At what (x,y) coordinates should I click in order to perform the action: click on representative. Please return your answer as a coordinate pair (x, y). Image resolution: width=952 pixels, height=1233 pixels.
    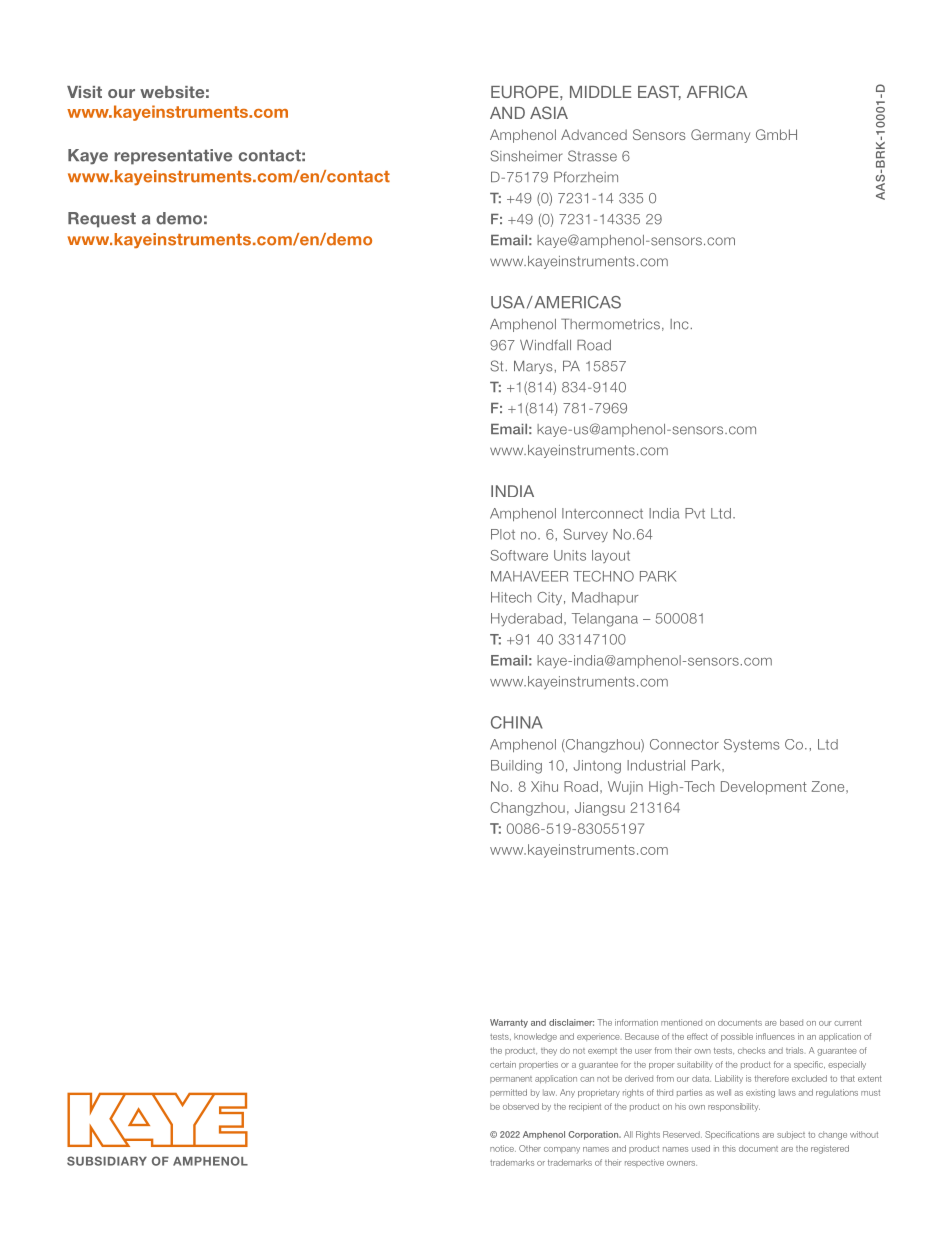
    Looking at the image, I should click on (173, 157).
